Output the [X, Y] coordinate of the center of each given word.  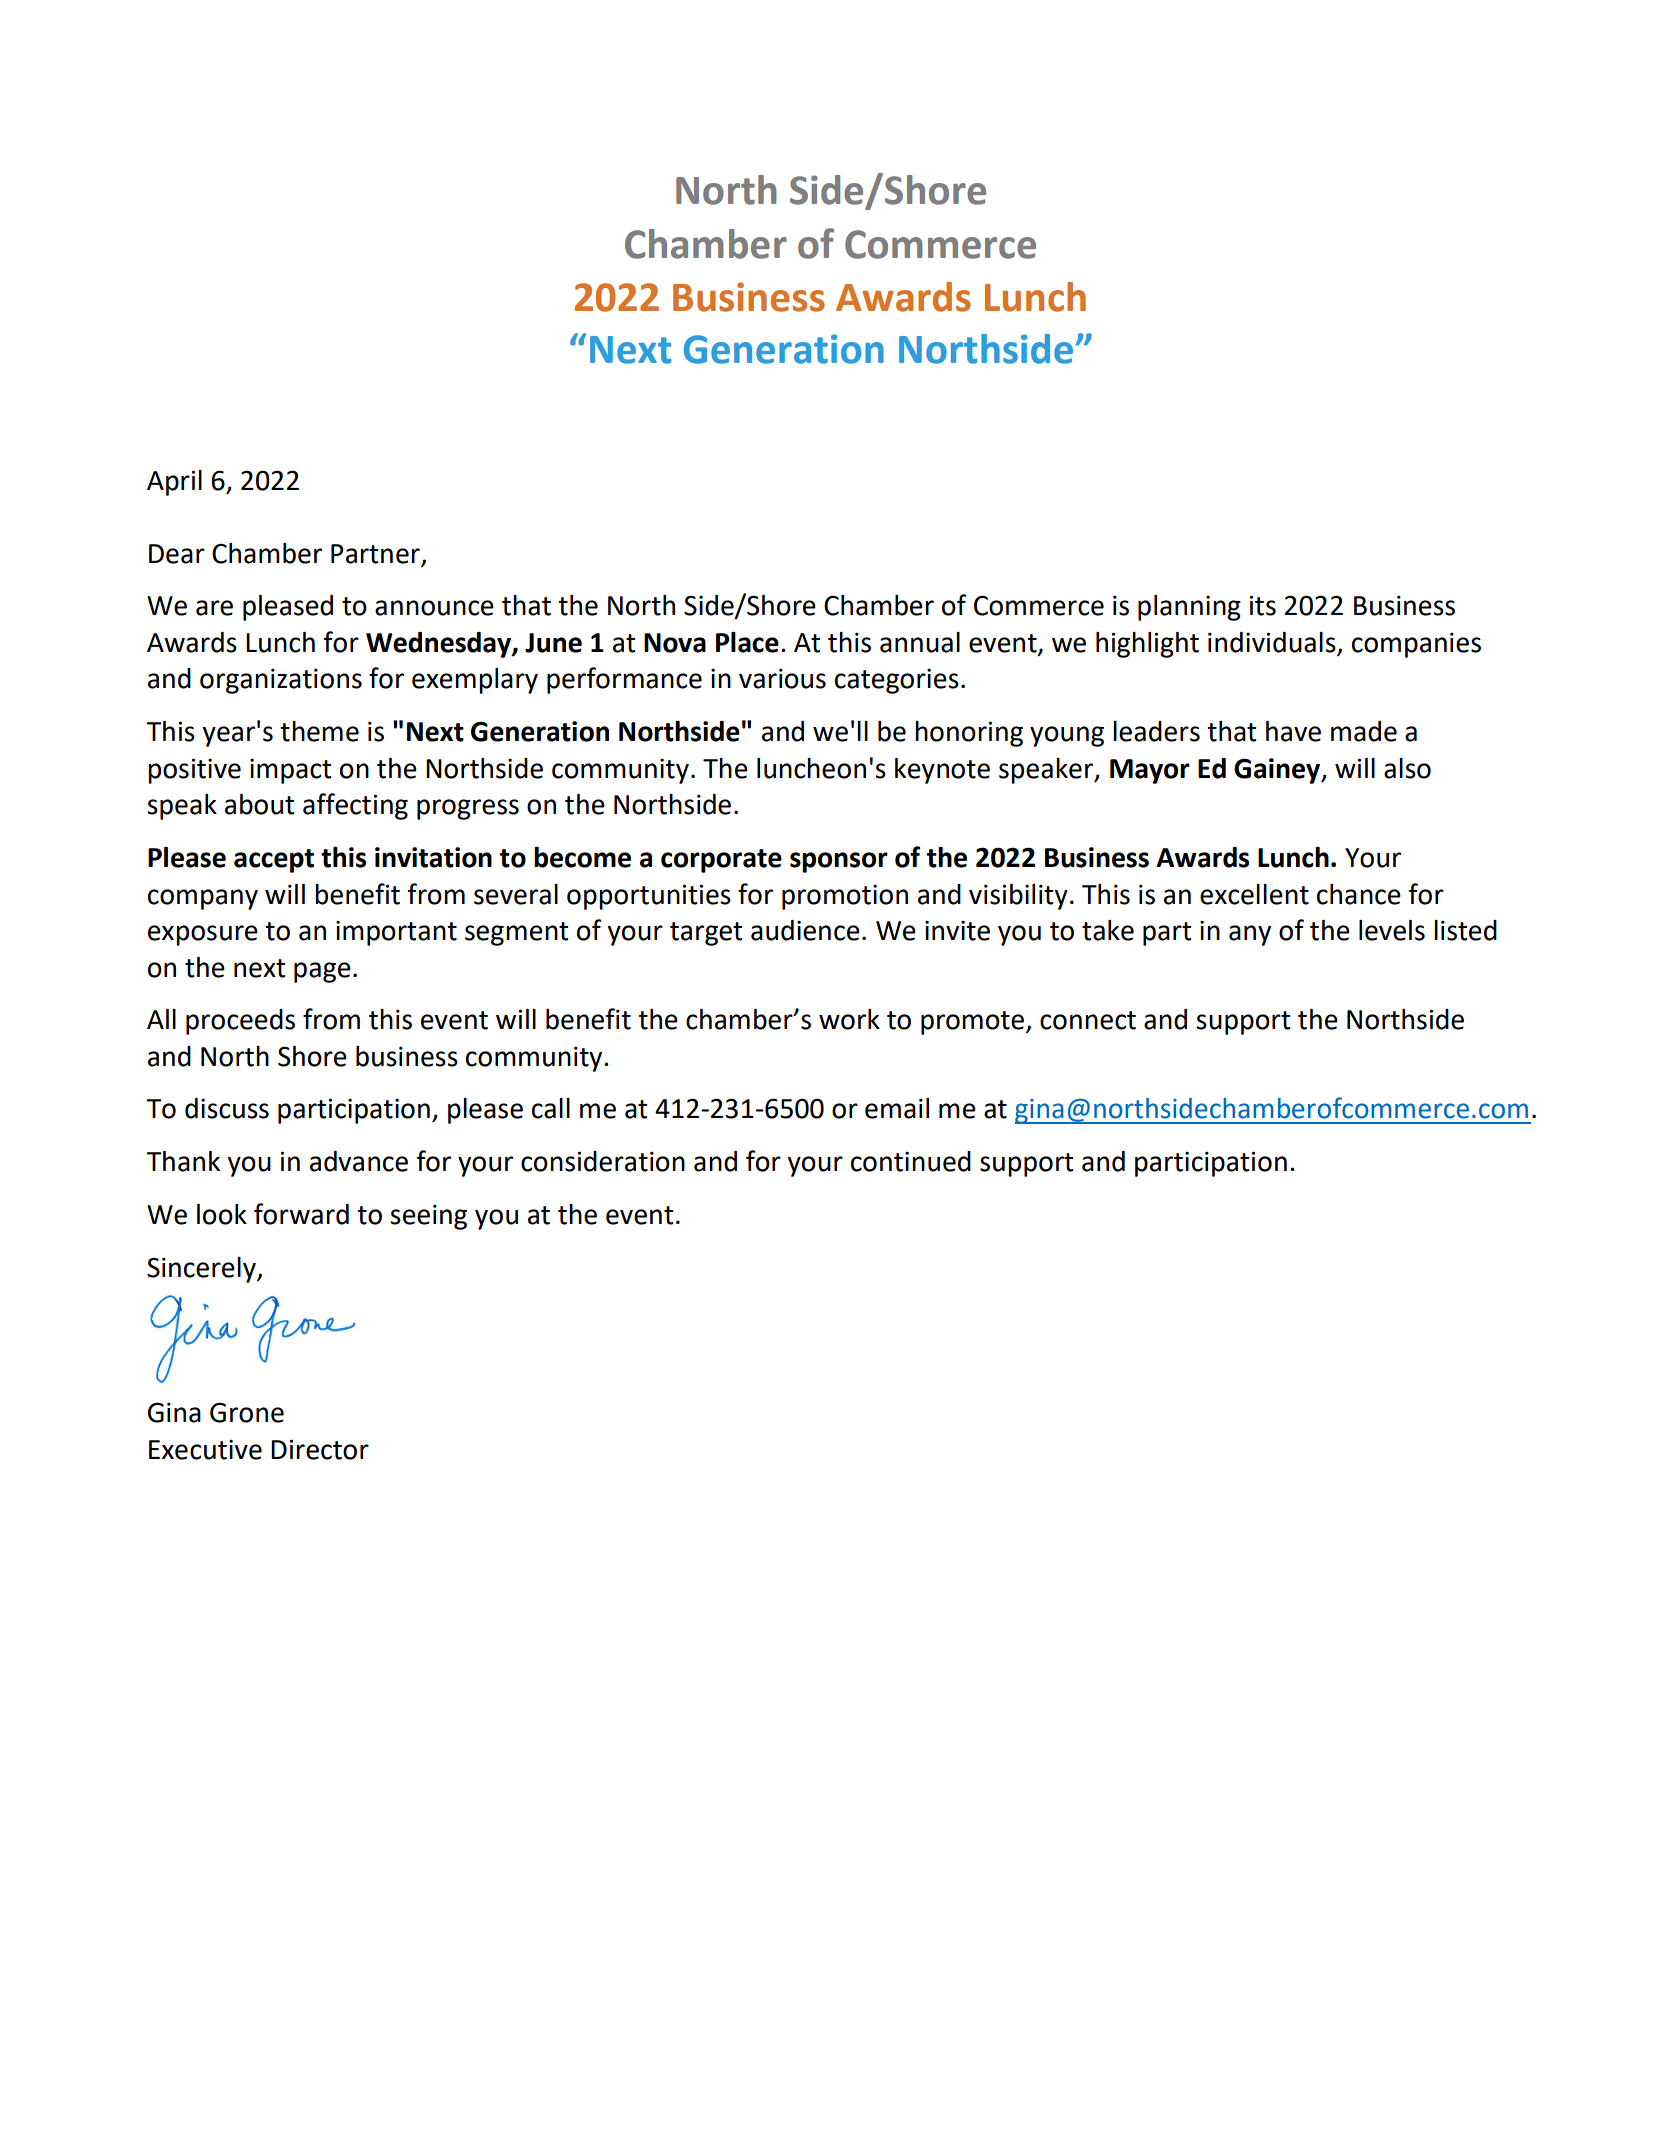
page [322, 972]
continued [911, 1161]
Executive [205, 1450]
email [897, 1108]
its [1263, 605]
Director [320, 1449]
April [174, 483]
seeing [428, 1217]
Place [747, 642]
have [1293, 731]
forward [301, 1214]
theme [319, 731]
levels [1392, 930]
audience [805, 930]
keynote [942, 771]
